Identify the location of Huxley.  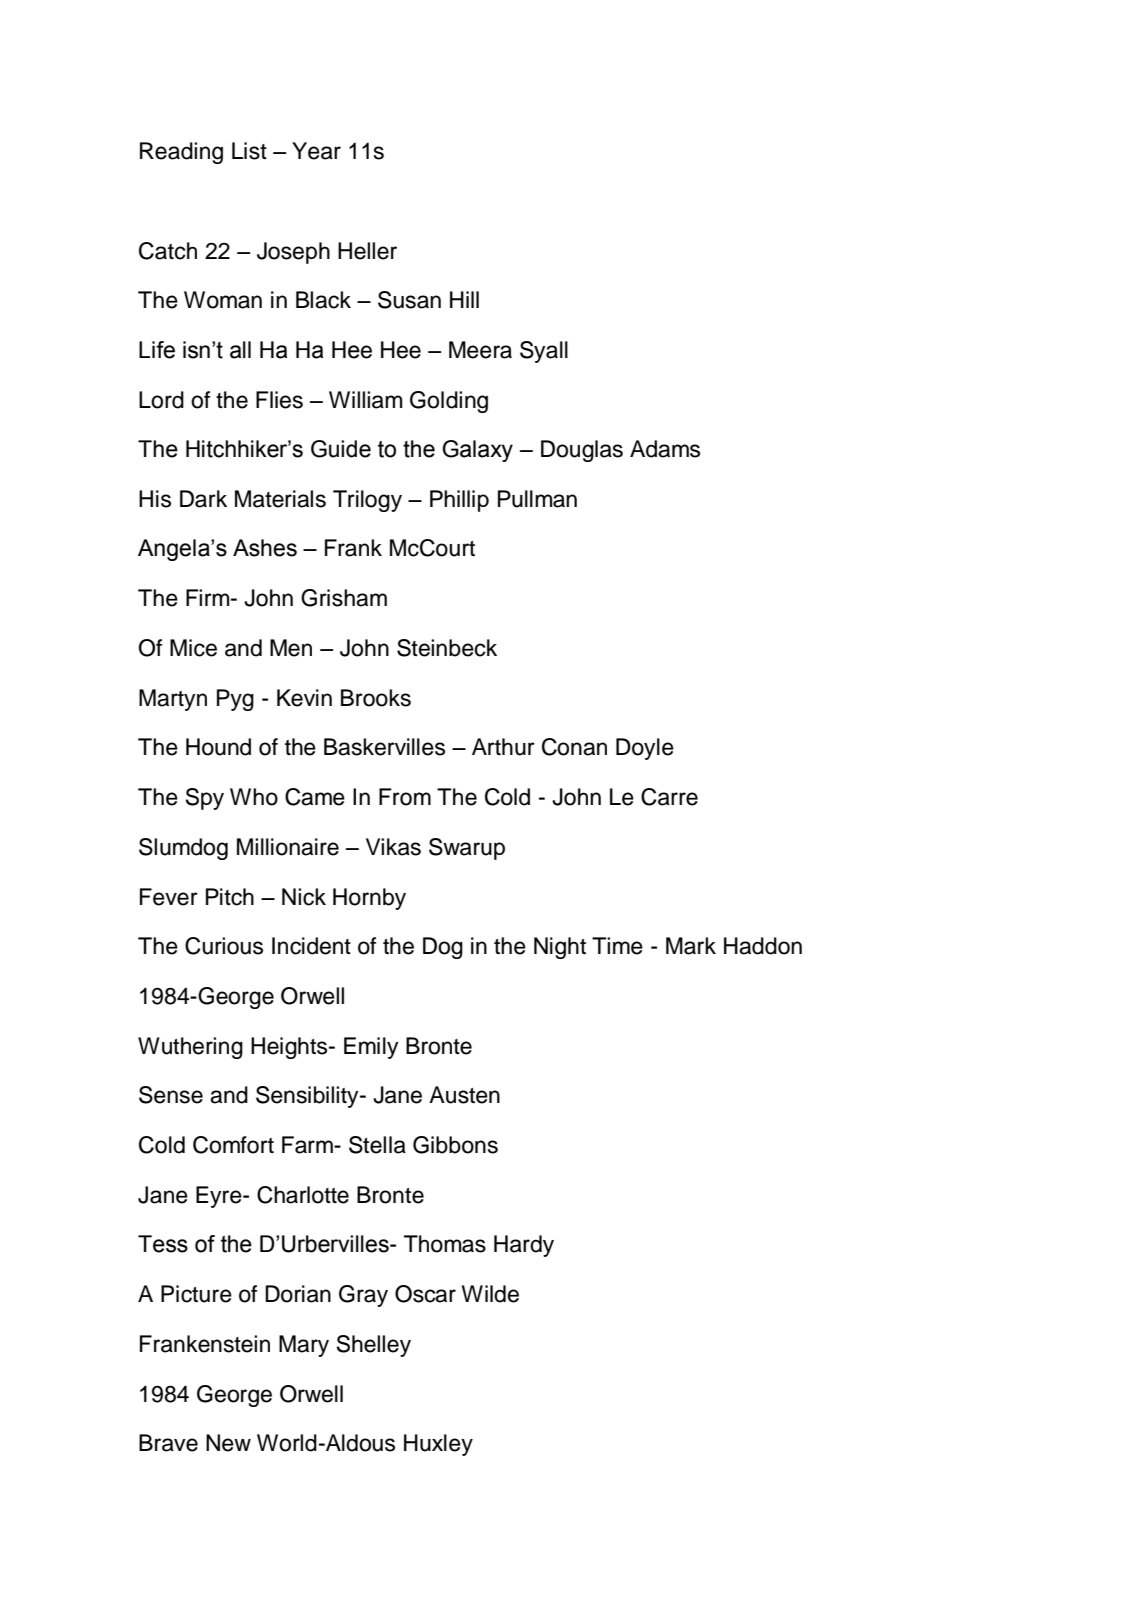
(438, 1445).
